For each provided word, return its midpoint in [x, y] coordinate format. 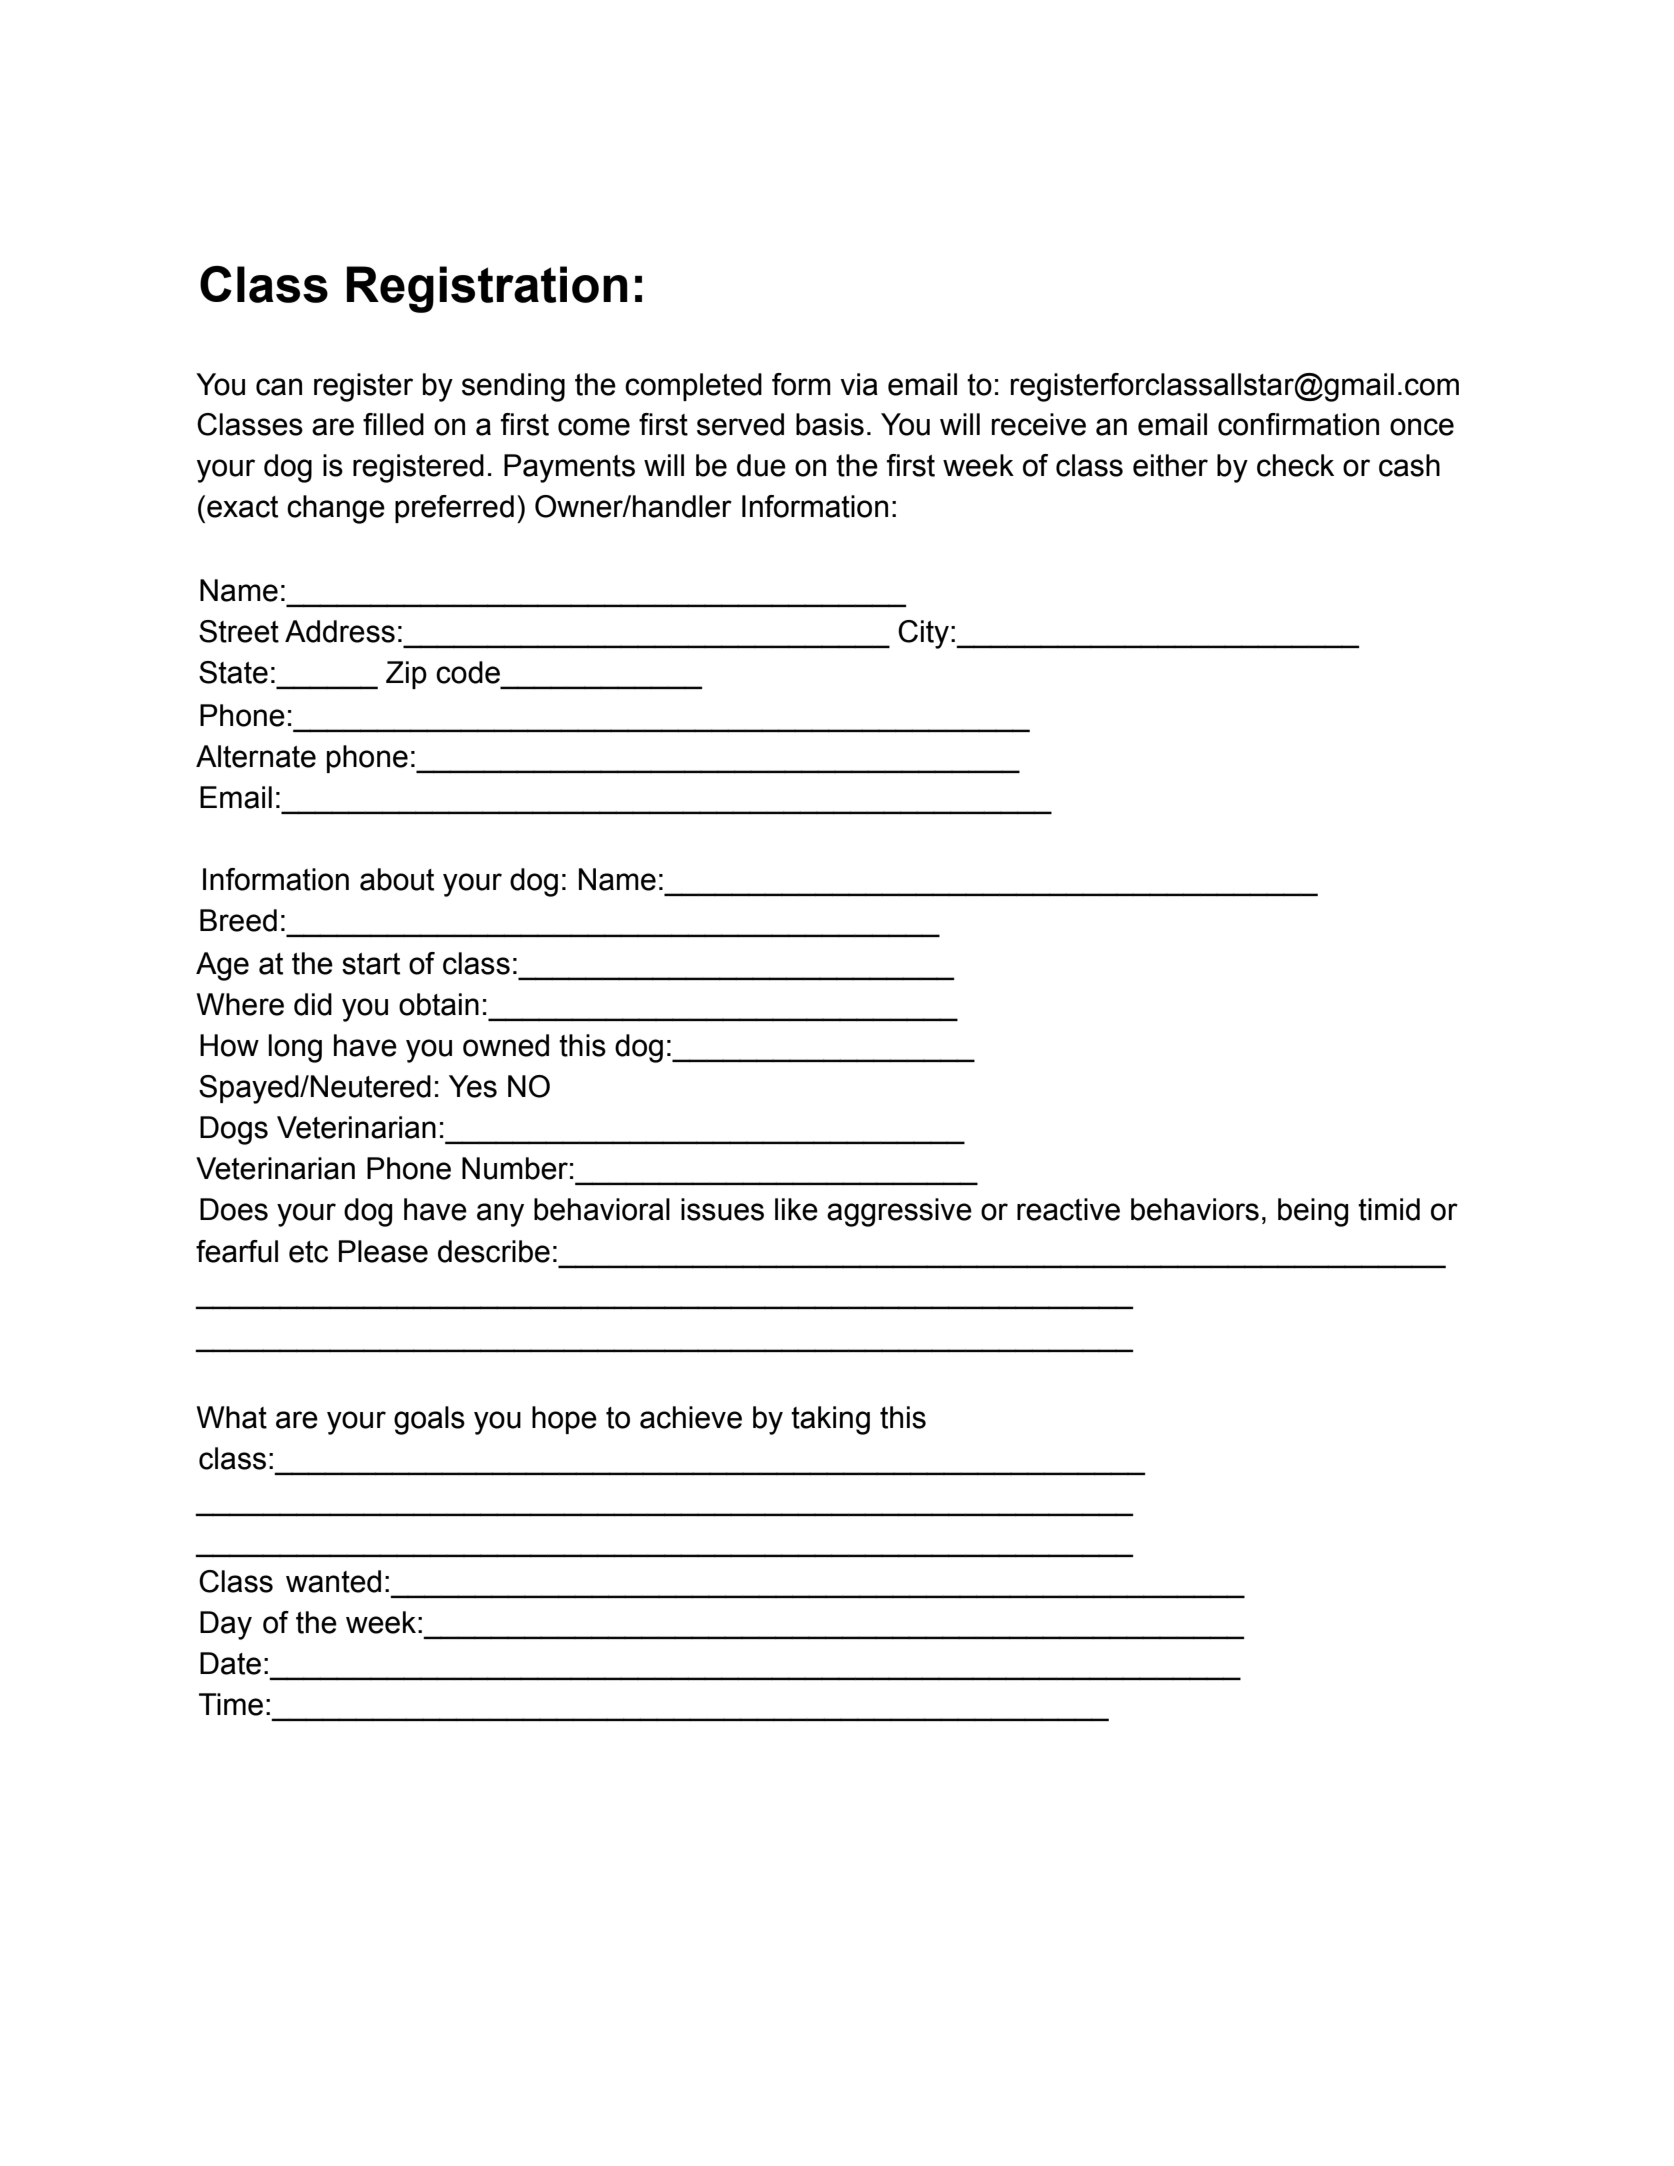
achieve [691, 1417]
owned [506, 1045]
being [1313, 1212]
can [279, 387]
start [371, 964]
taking [830, 1420]
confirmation [1298, 424]
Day [226, 1625]
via [859, 384]
